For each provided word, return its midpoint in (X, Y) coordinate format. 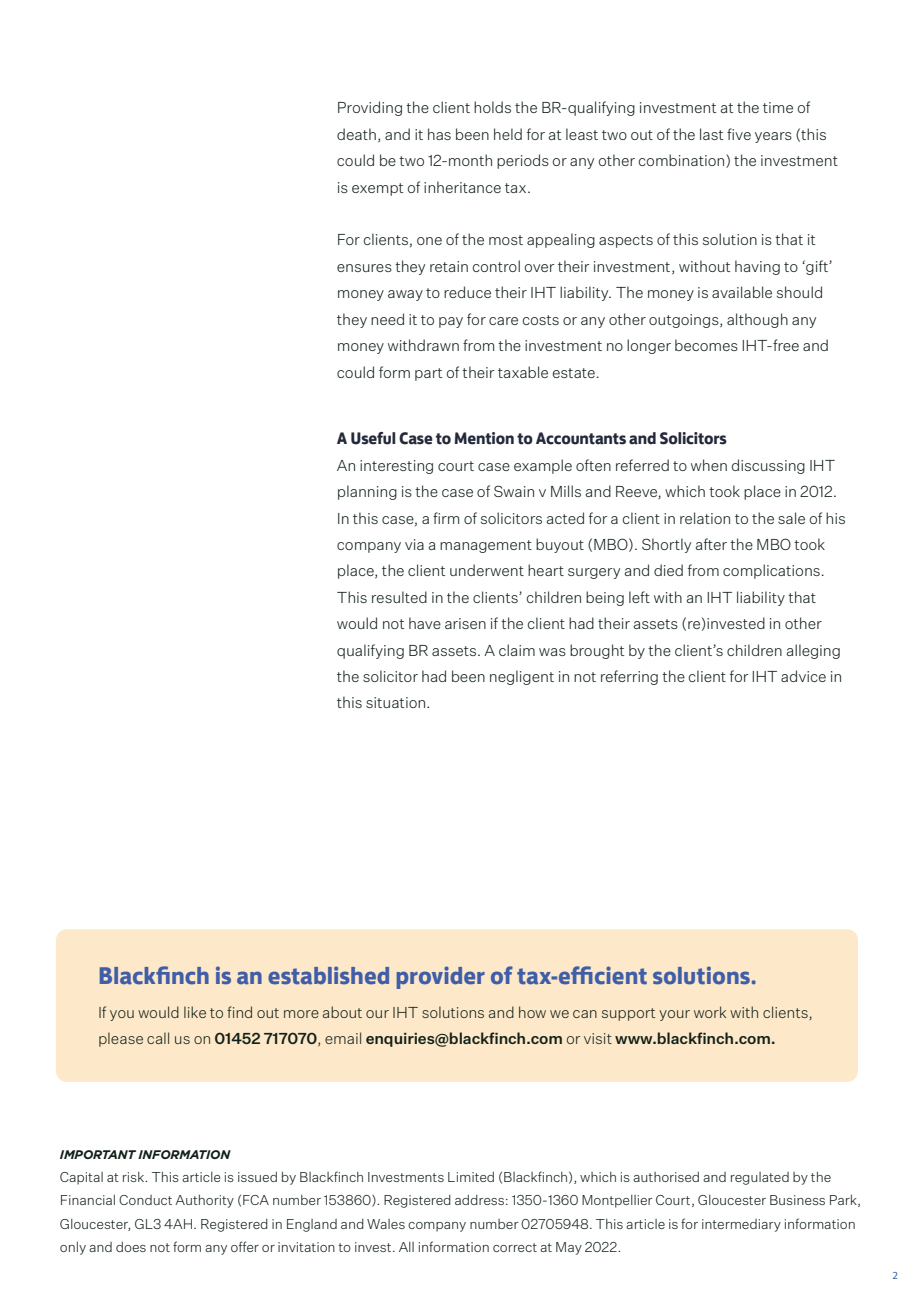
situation (397, 702)
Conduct (145, 1200)
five (739, 134)
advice (803, 676)
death (356, 134)
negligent (522, 677)
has (439, 134)
